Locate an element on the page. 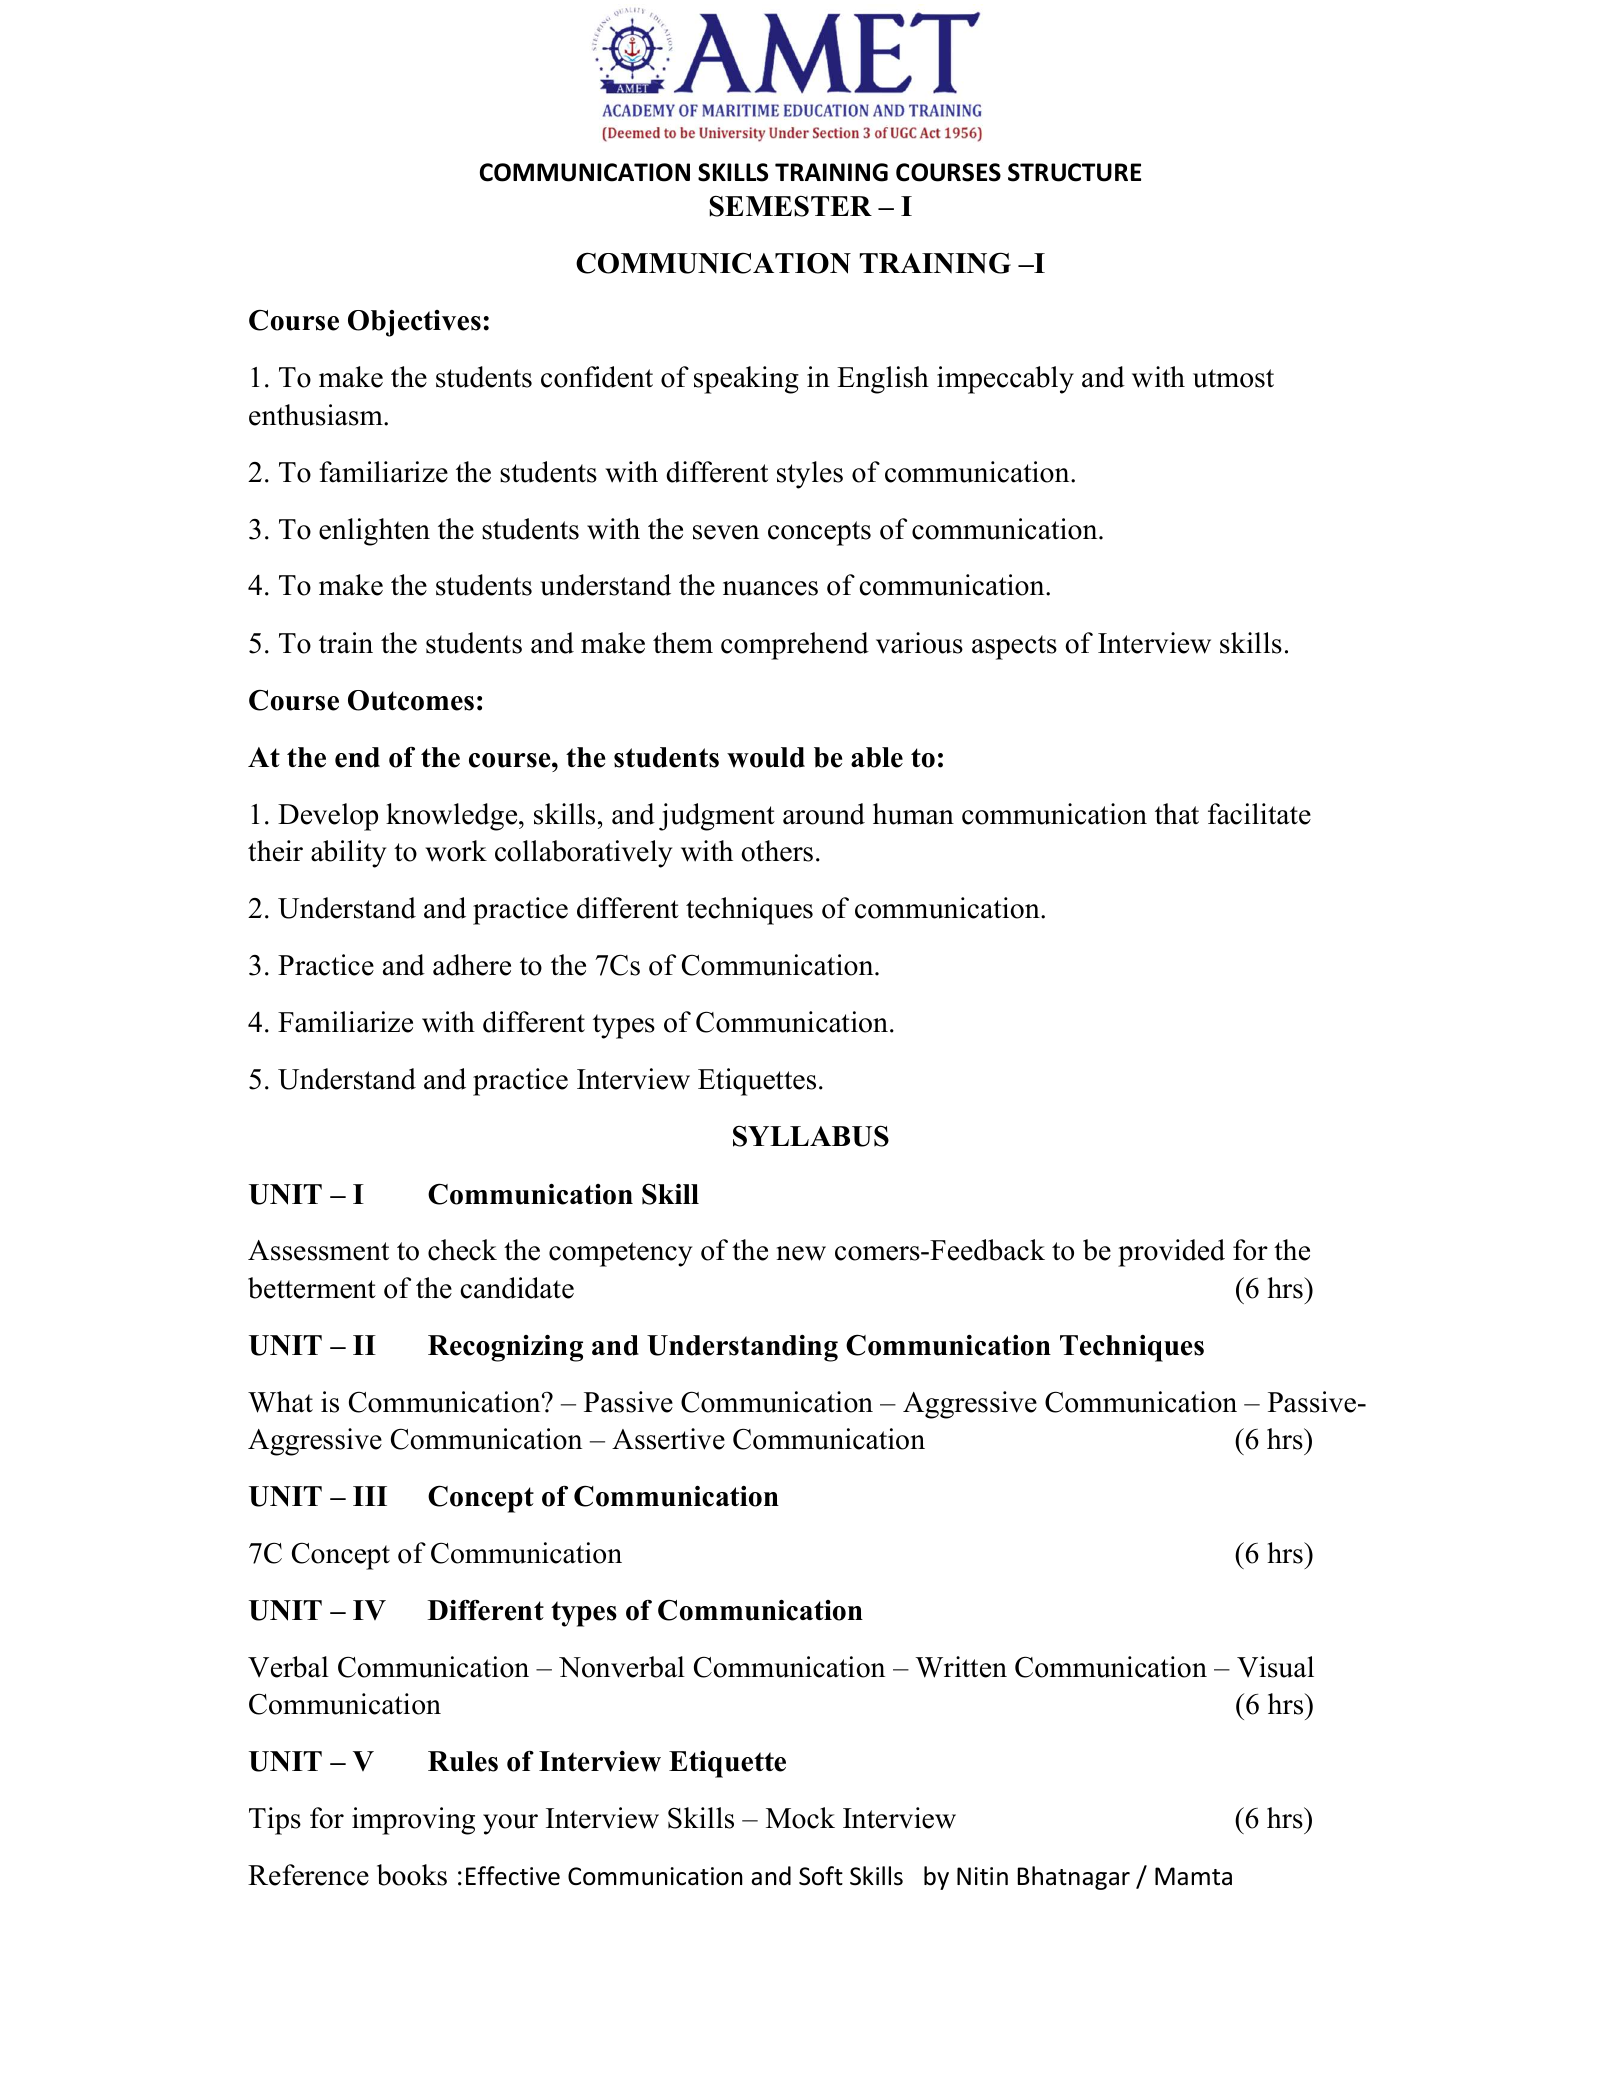 This document has height=2100, width=1623. that is located at coordinates (1177, 814).
